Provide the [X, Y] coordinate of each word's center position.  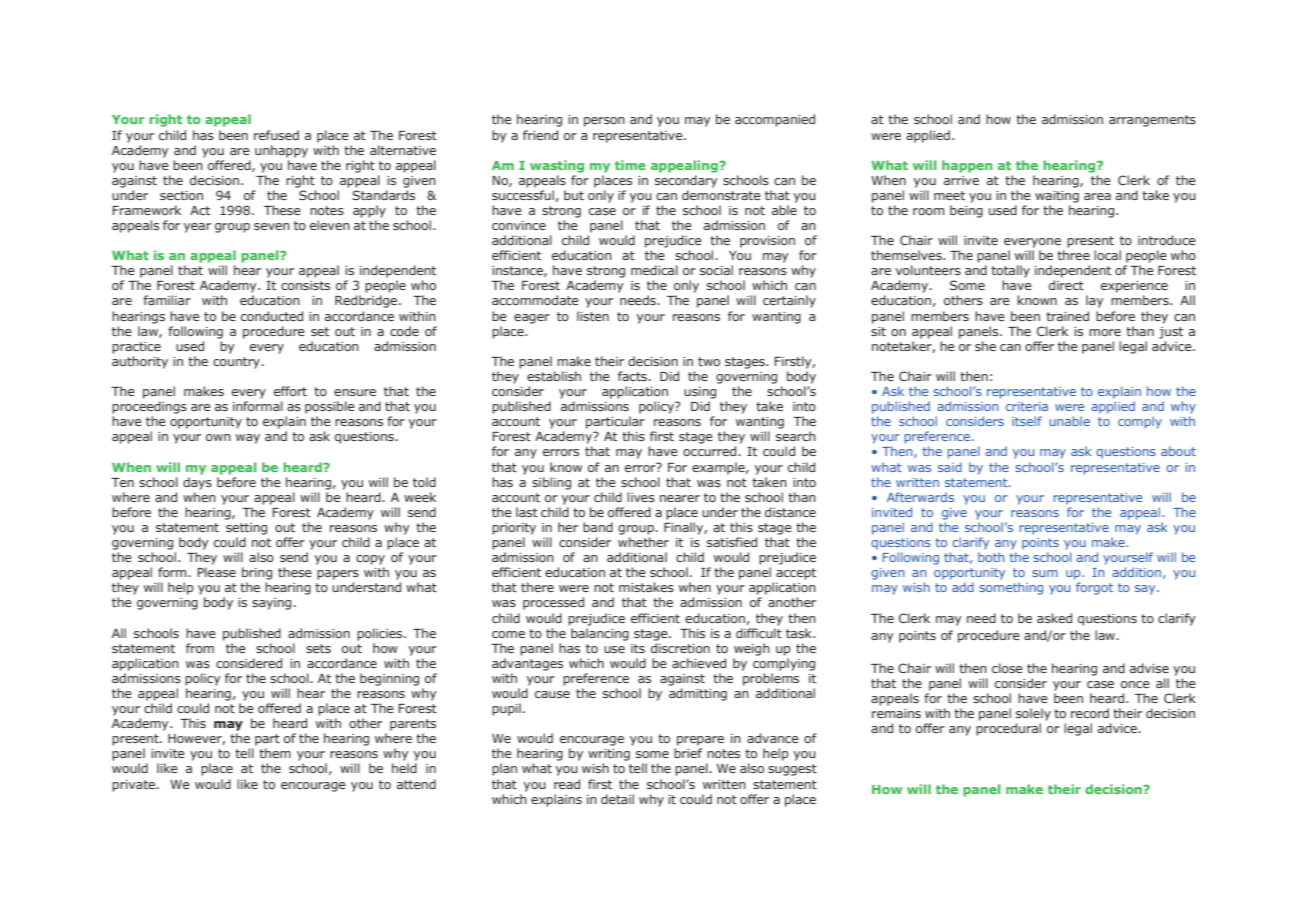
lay [1095, 301]
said [950, 467]
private [134, 786]
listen [593, 316]
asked [1054, 618]
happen [967, 166]
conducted [272, 316]
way [248, 439]
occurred [711, 451]
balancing [600, 634]
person [604, 122]
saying [273, 604]
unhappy [281, 151]
